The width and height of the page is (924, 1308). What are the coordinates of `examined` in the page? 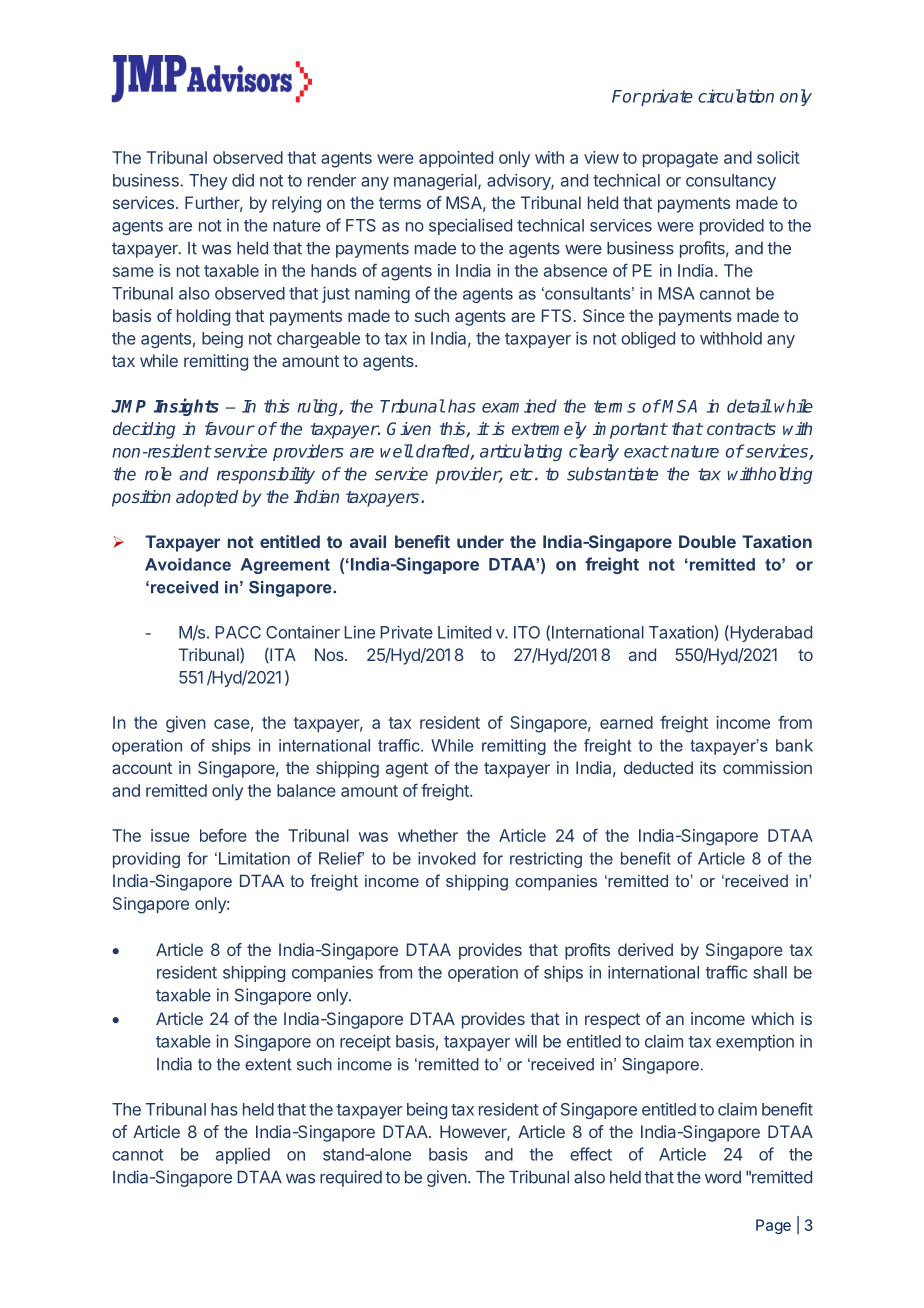 It's located at (519, 406).
